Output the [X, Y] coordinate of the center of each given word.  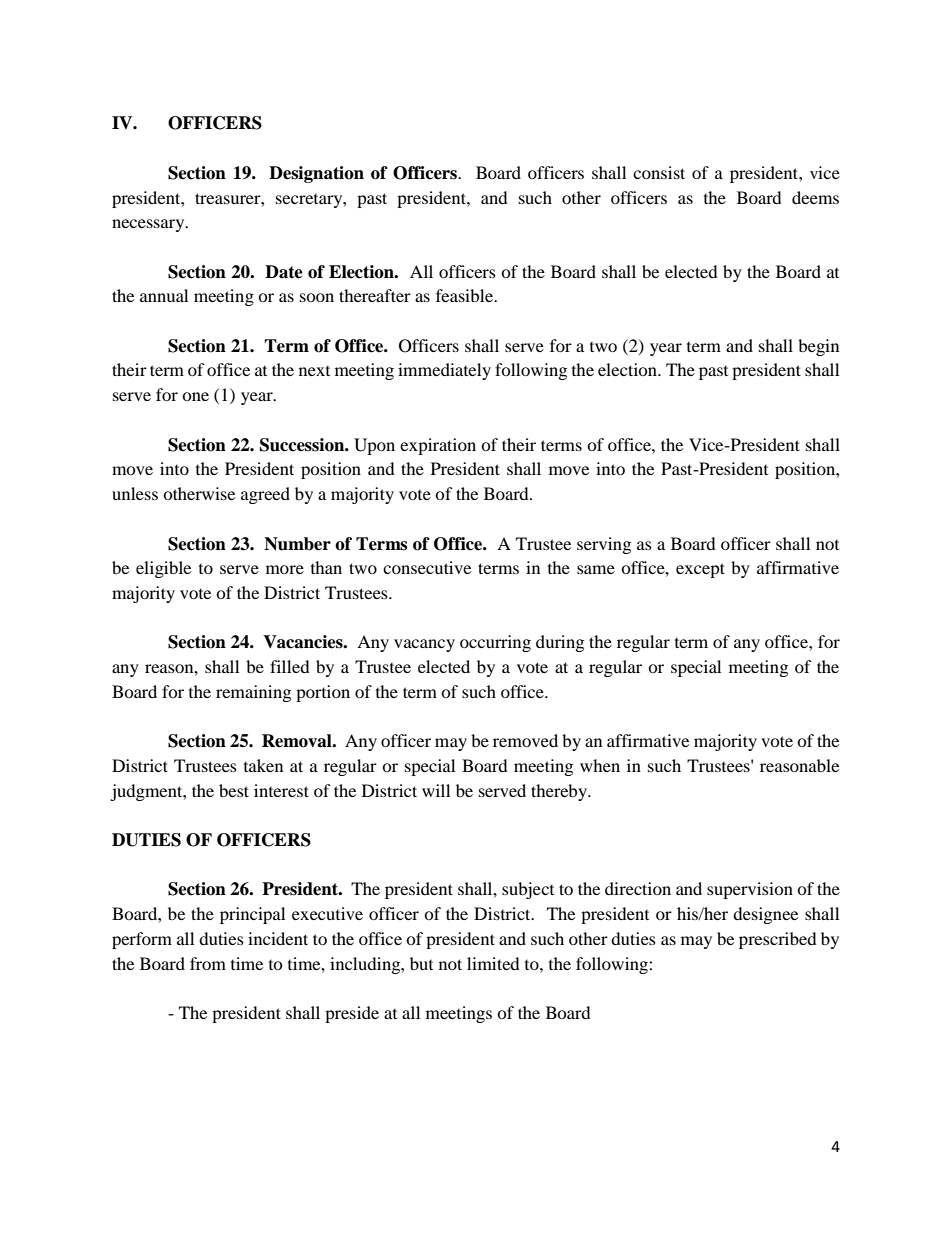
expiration [438, 446]
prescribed [778, 940]
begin [818, 347]
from [208, 963]
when [600, 765]
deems [815, 197]
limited [493, 963]
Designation [316, 174]
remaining [253, 693]
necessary [149, 225]
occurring [495, 643]
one [195, 396]
